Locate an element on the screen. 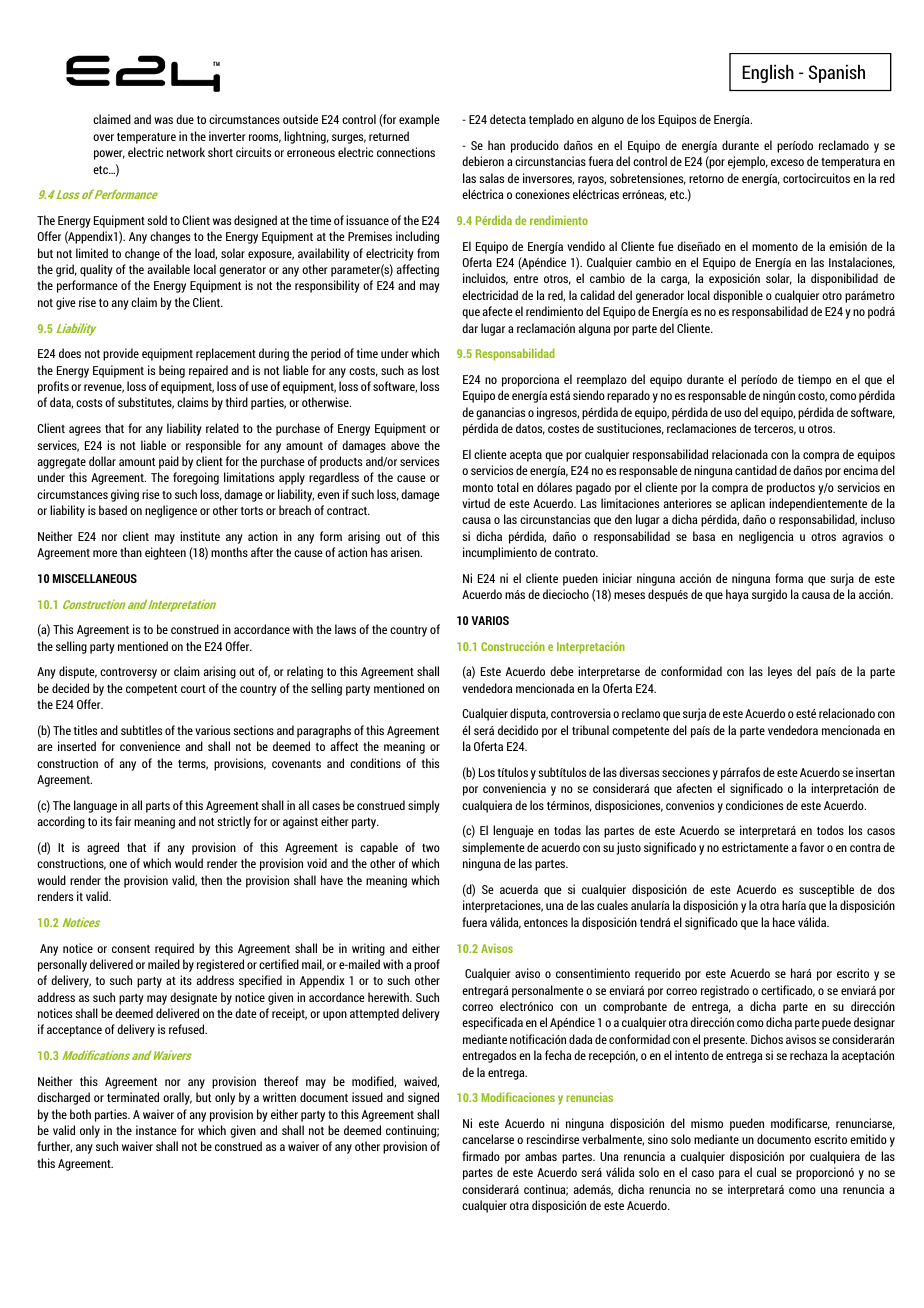 This screenshot has width=924, height=1308. example is located at coordinates (419, 120).
